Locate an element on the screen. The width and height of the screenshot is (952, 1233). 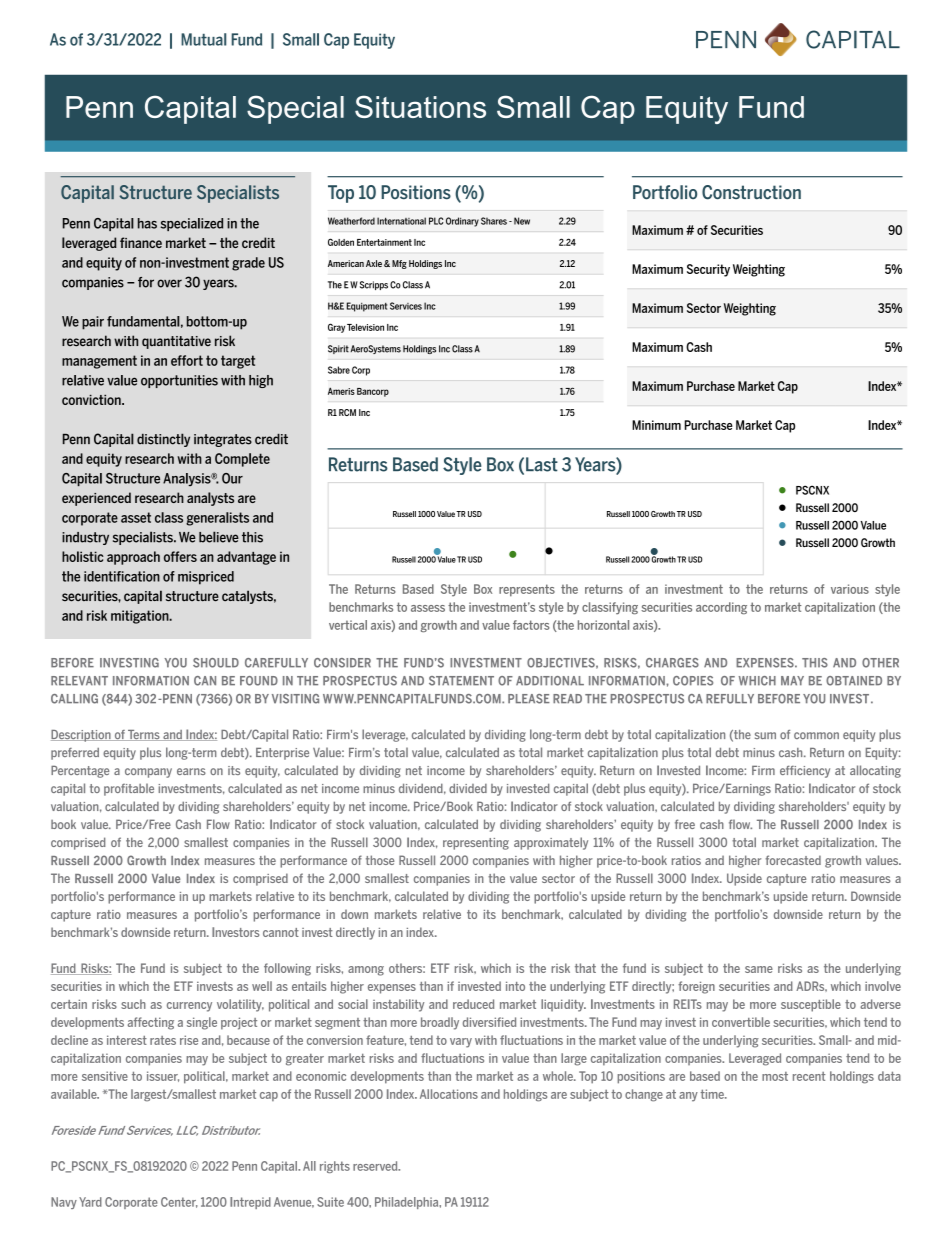
forecasted is located at coordinates (793, 860).
